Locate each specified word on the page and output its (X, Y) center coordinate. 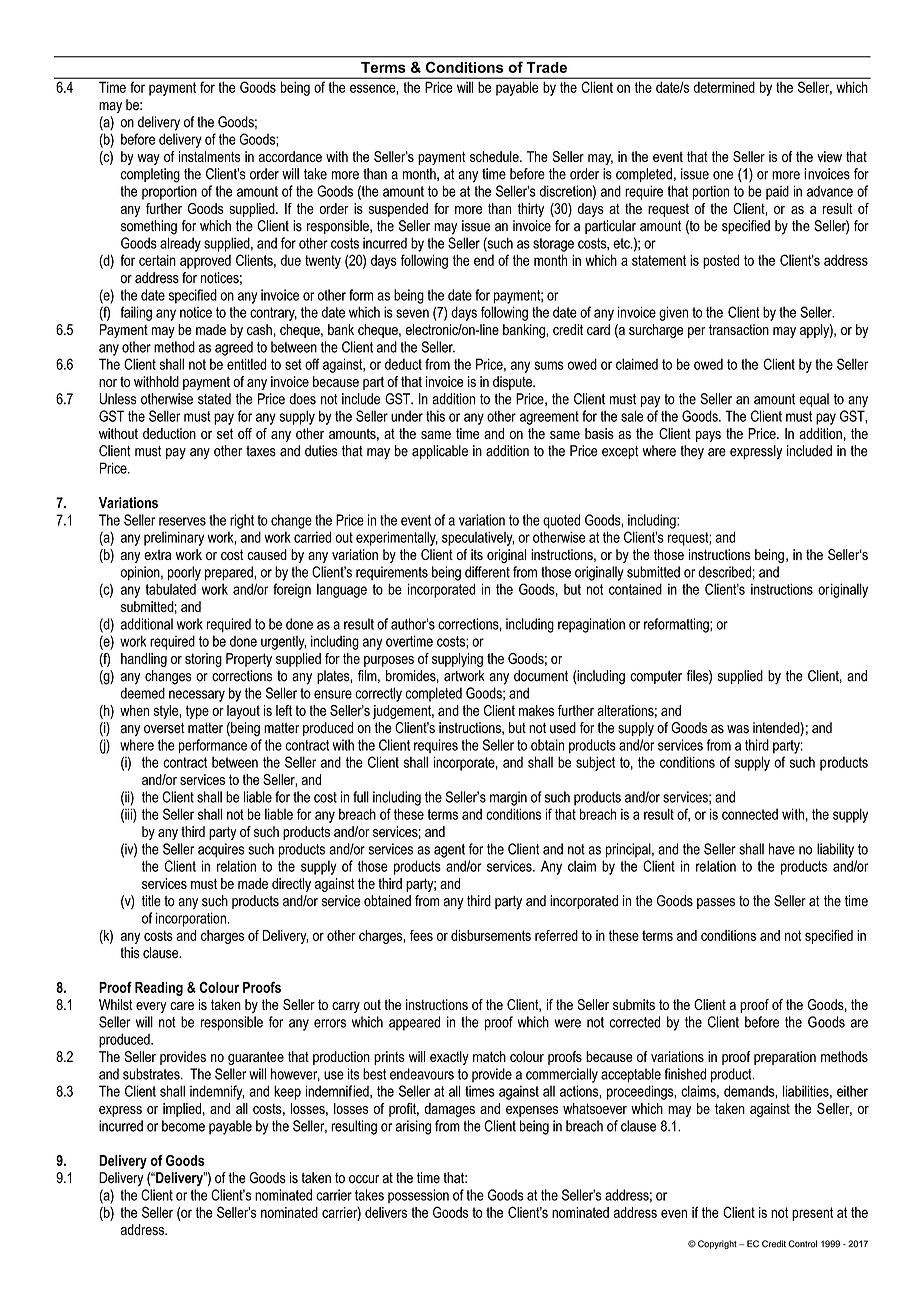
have (782, 849)
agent (449, 851)
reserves (182, 521)
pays (708, 436)
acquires (221, 850)
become (183, 1126)
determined (724, 87)
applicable (440, 452)
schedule (495, 156)
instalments (209, 156)
